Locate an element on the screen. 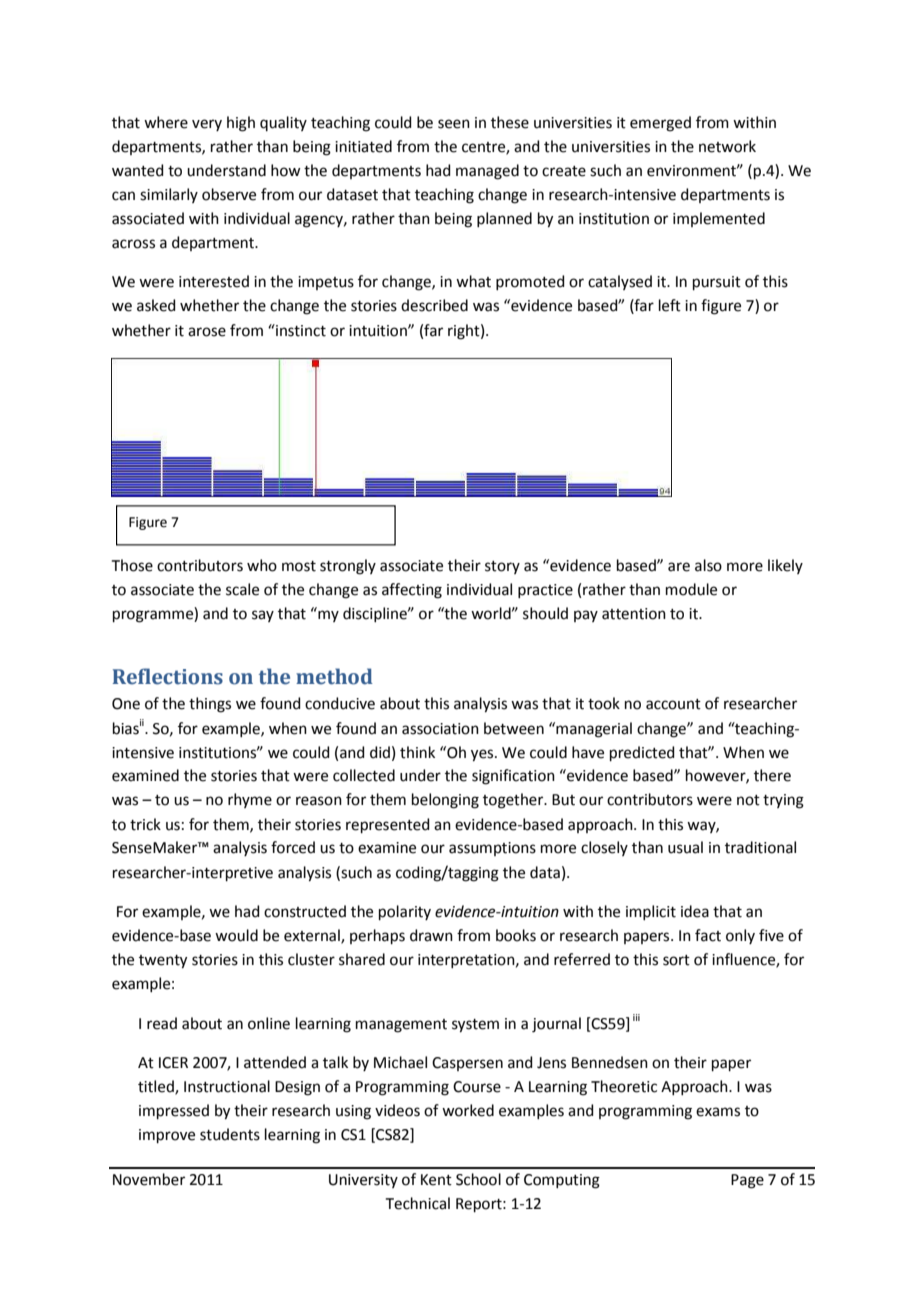 This screenshot has height=1308, width=924. very is located at coordinates (207, 125).
